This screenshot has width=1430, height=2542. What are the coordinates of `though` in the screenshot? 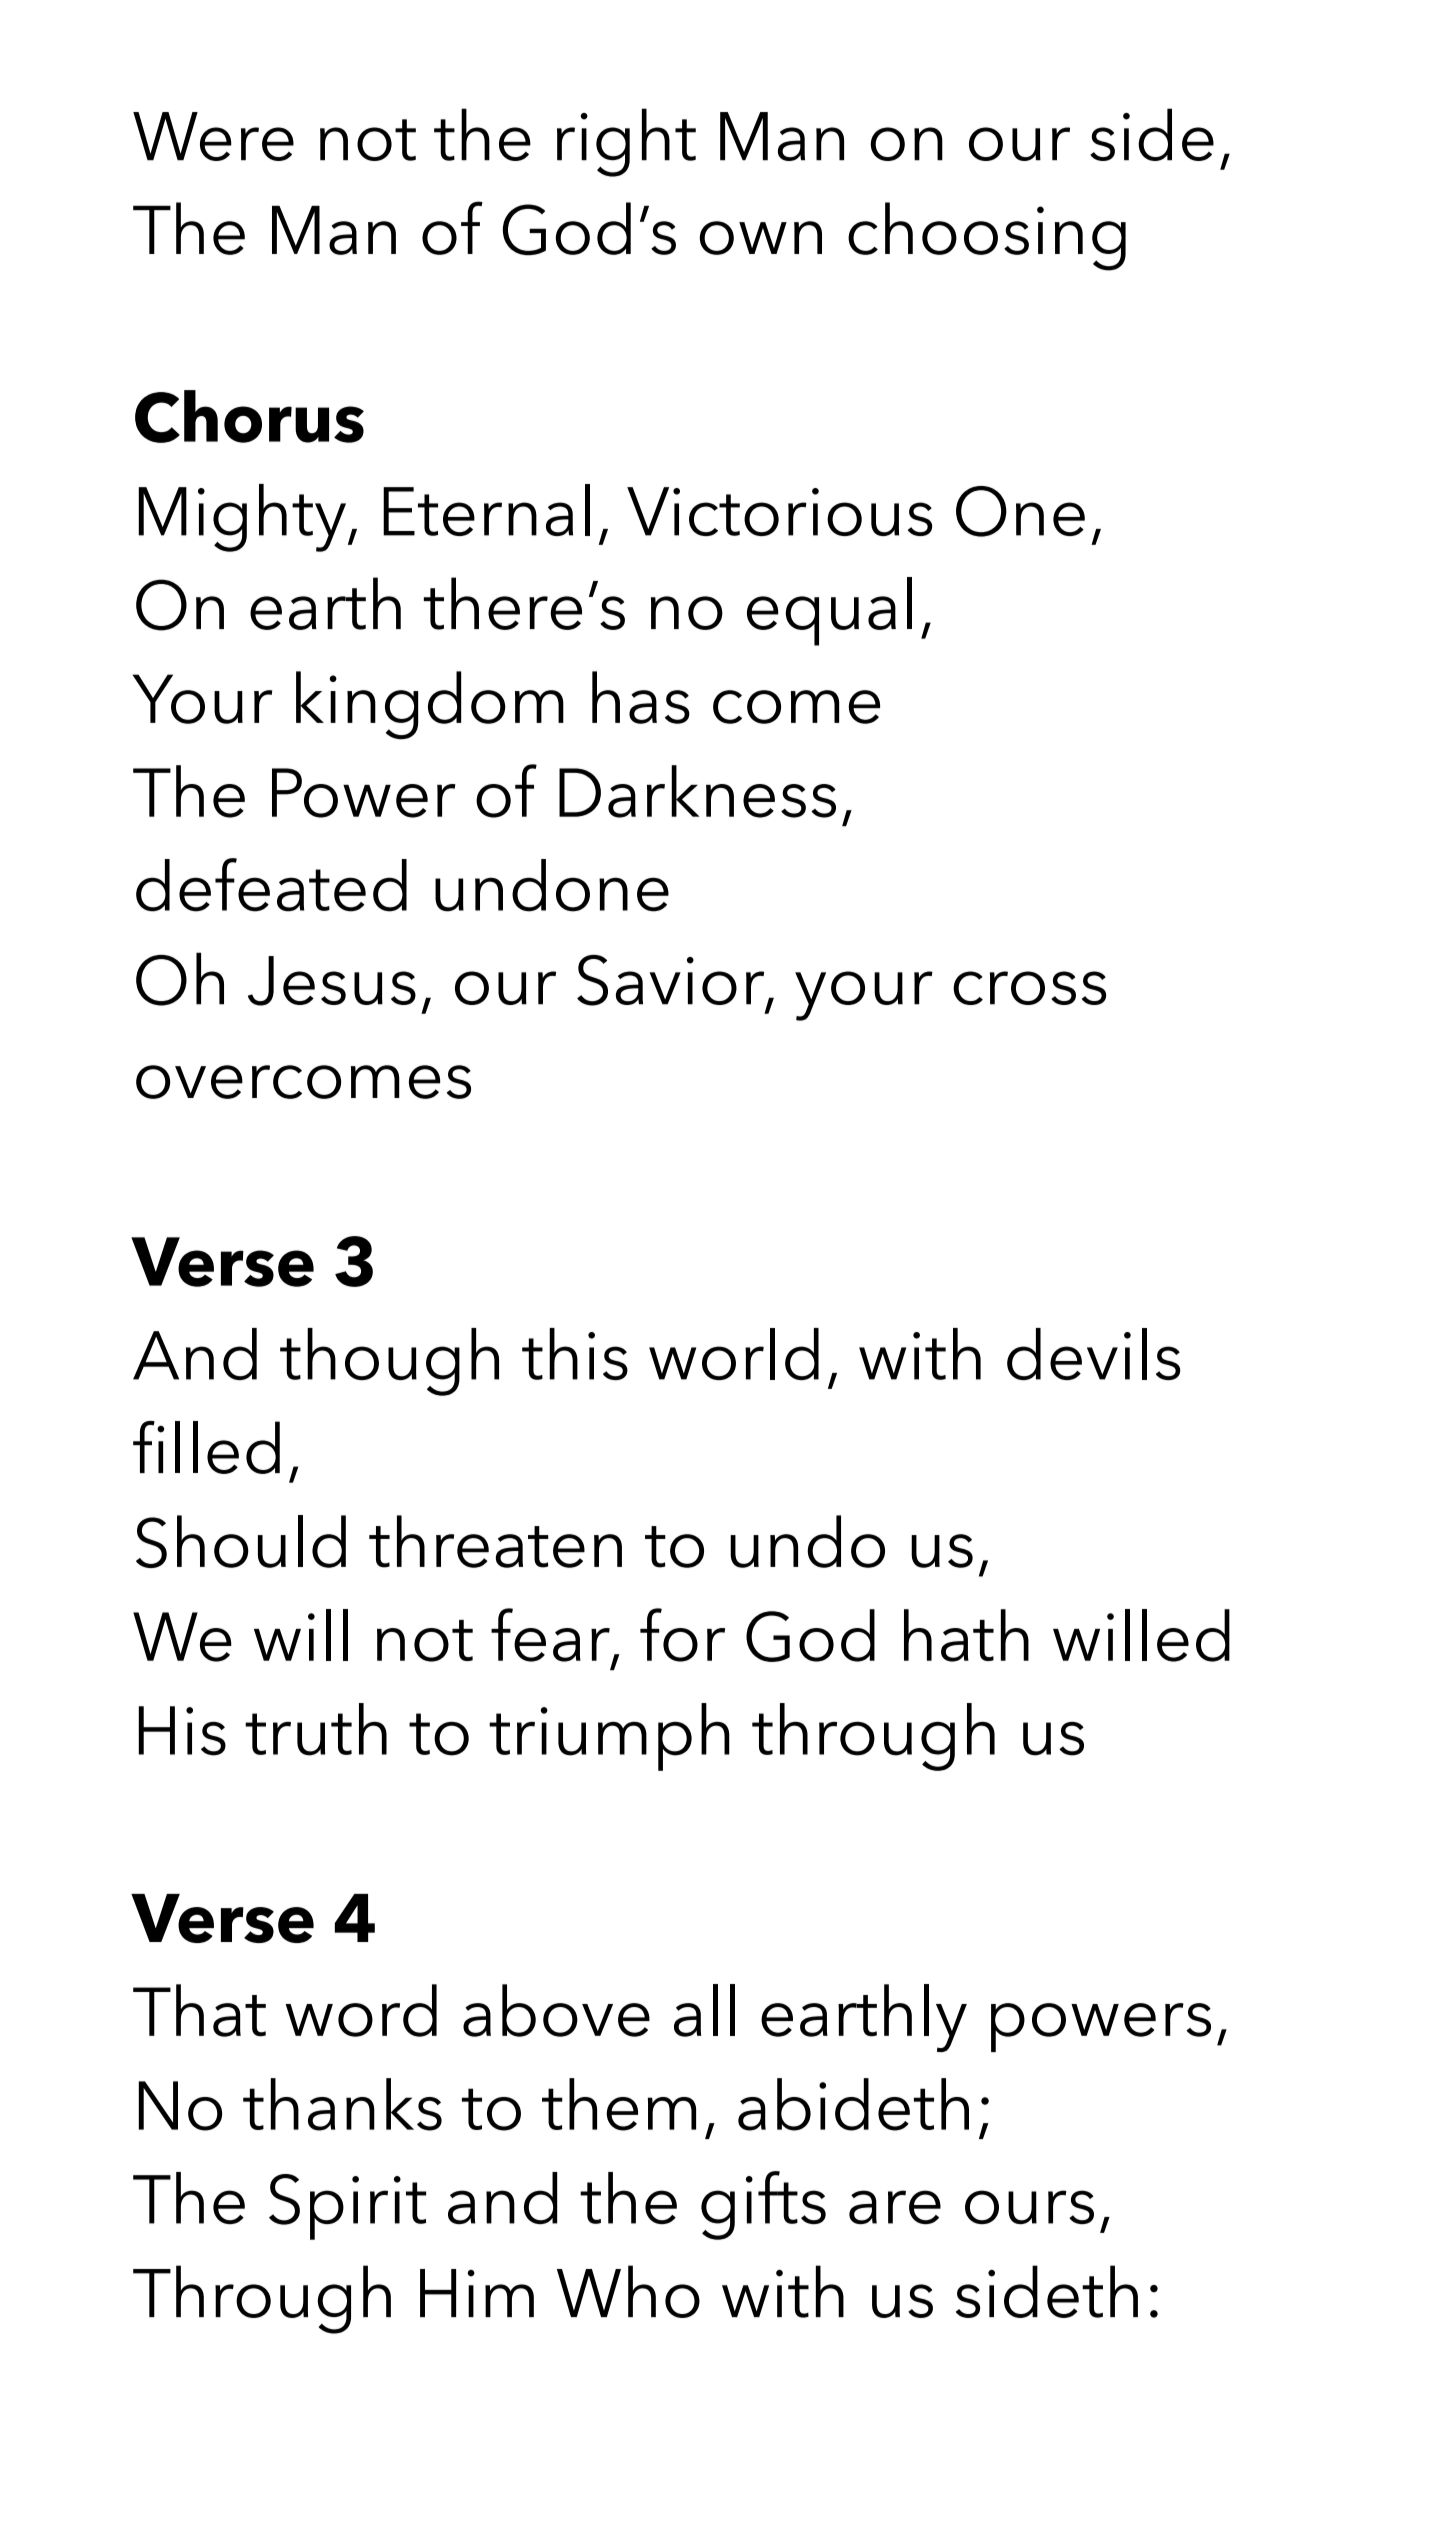 It's located at (389, 1362).
